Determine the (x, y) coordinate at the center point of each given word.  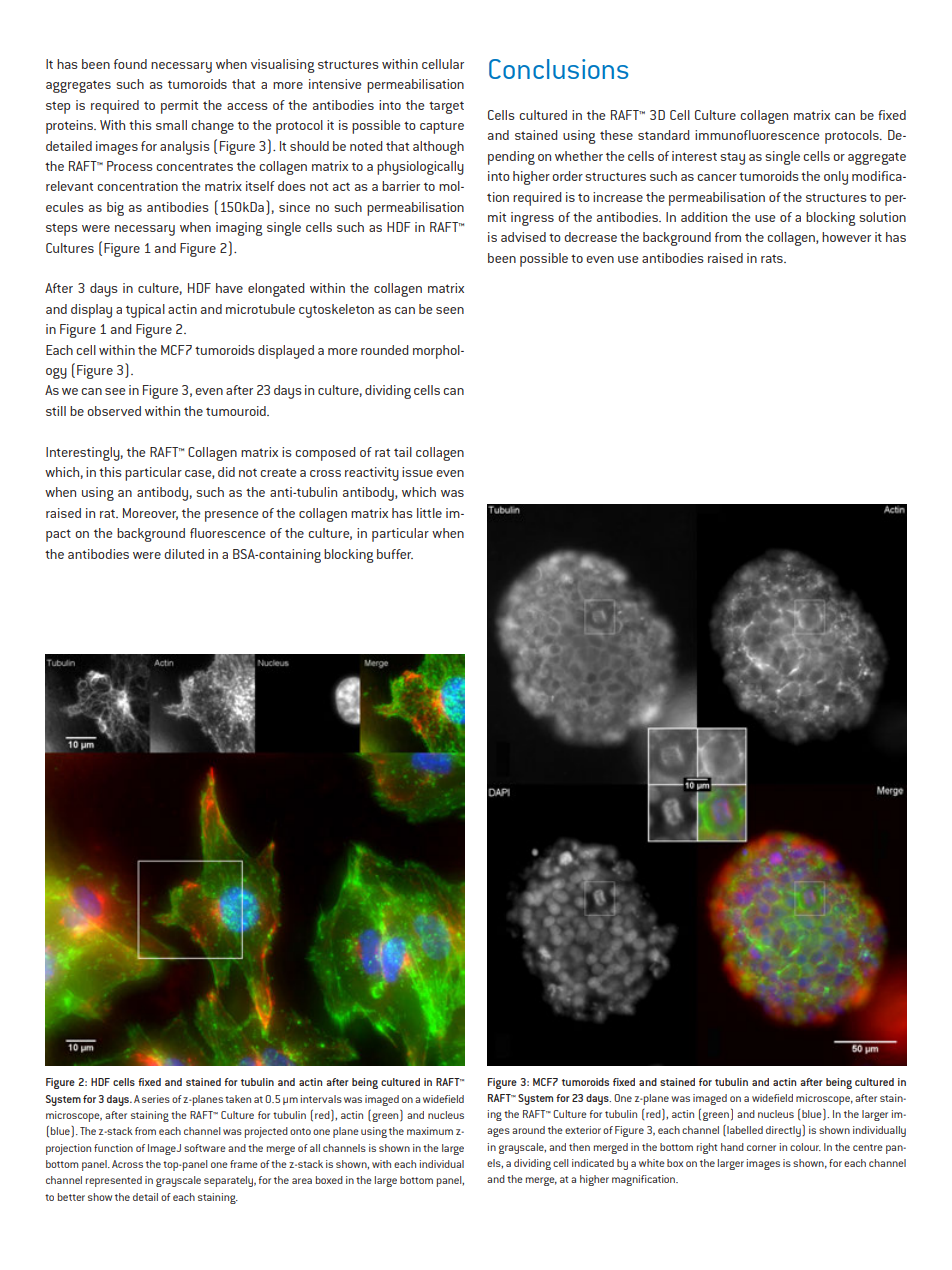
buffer (395, 554)
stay (732, 158)
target (446, 107)
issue (417, 472)
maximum (430, 1131)
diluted (184, 554)
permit (179, 107)
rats (773, 258)
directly (784, 1131)
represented (114, 1181)
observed (114, 411)
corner (761, 1148)
